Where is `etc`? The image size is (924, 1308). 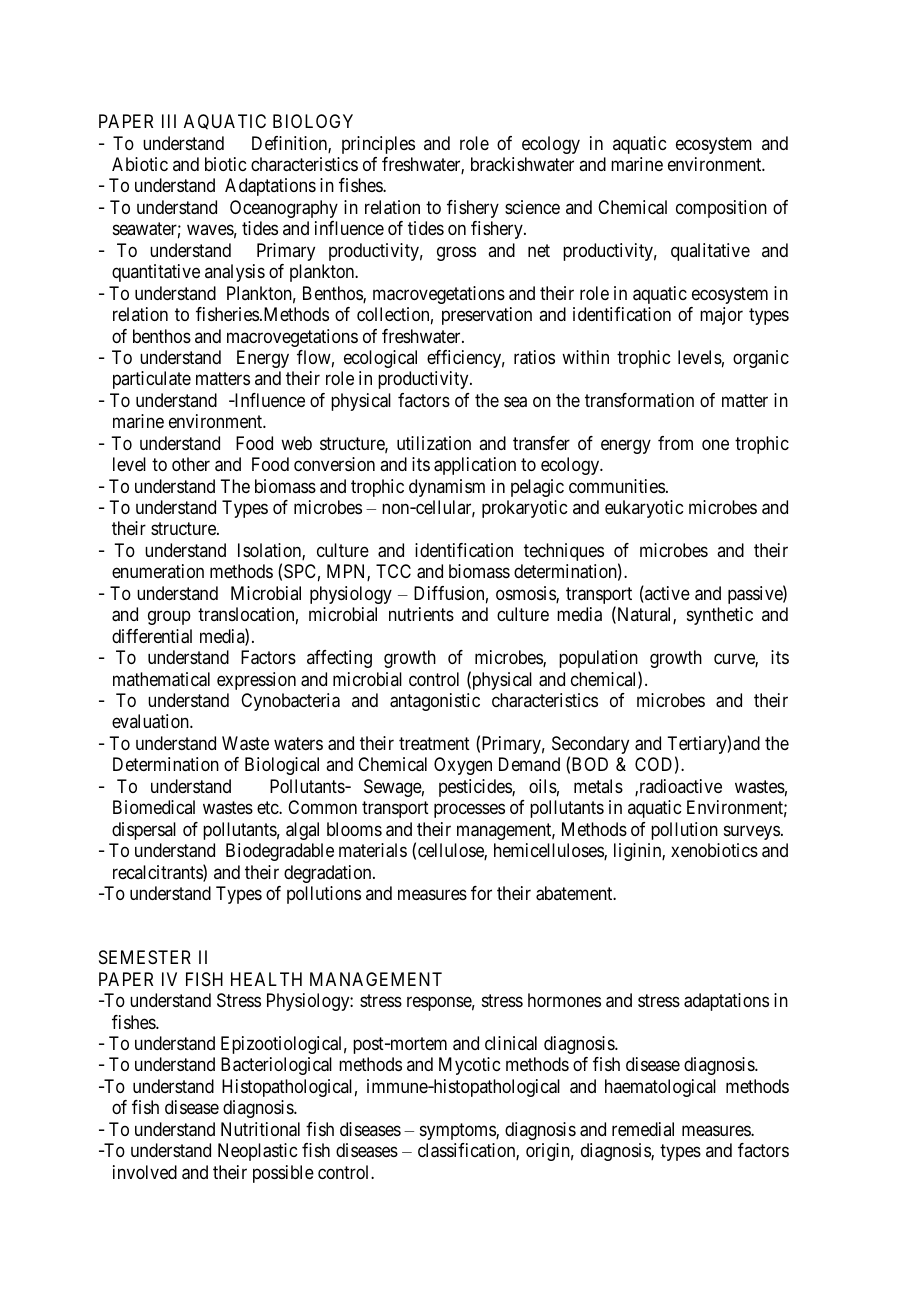
etc is located at coordinates (268, 807).
